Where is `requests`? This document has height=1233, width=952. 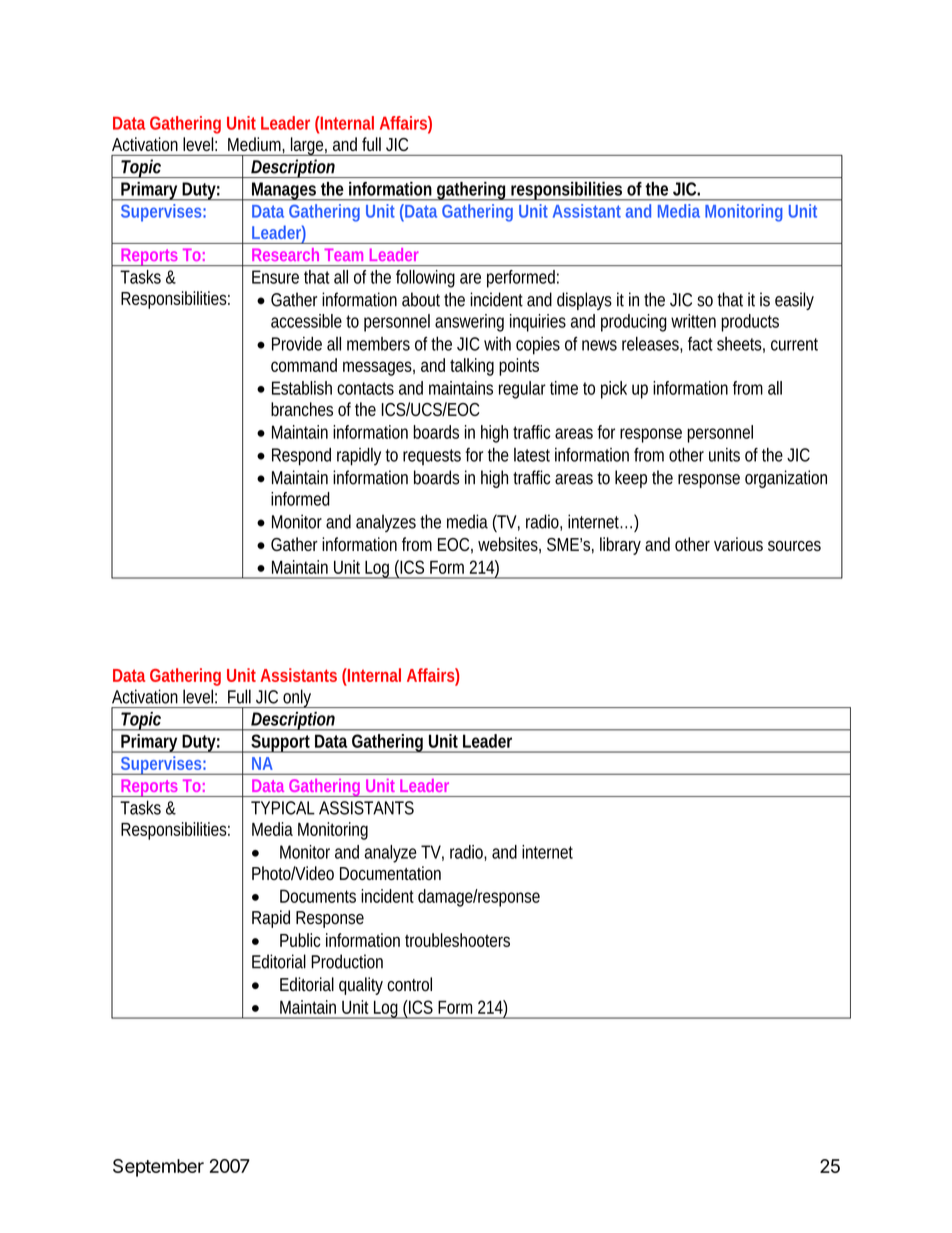 requests is located at coordinates (432, 457).
